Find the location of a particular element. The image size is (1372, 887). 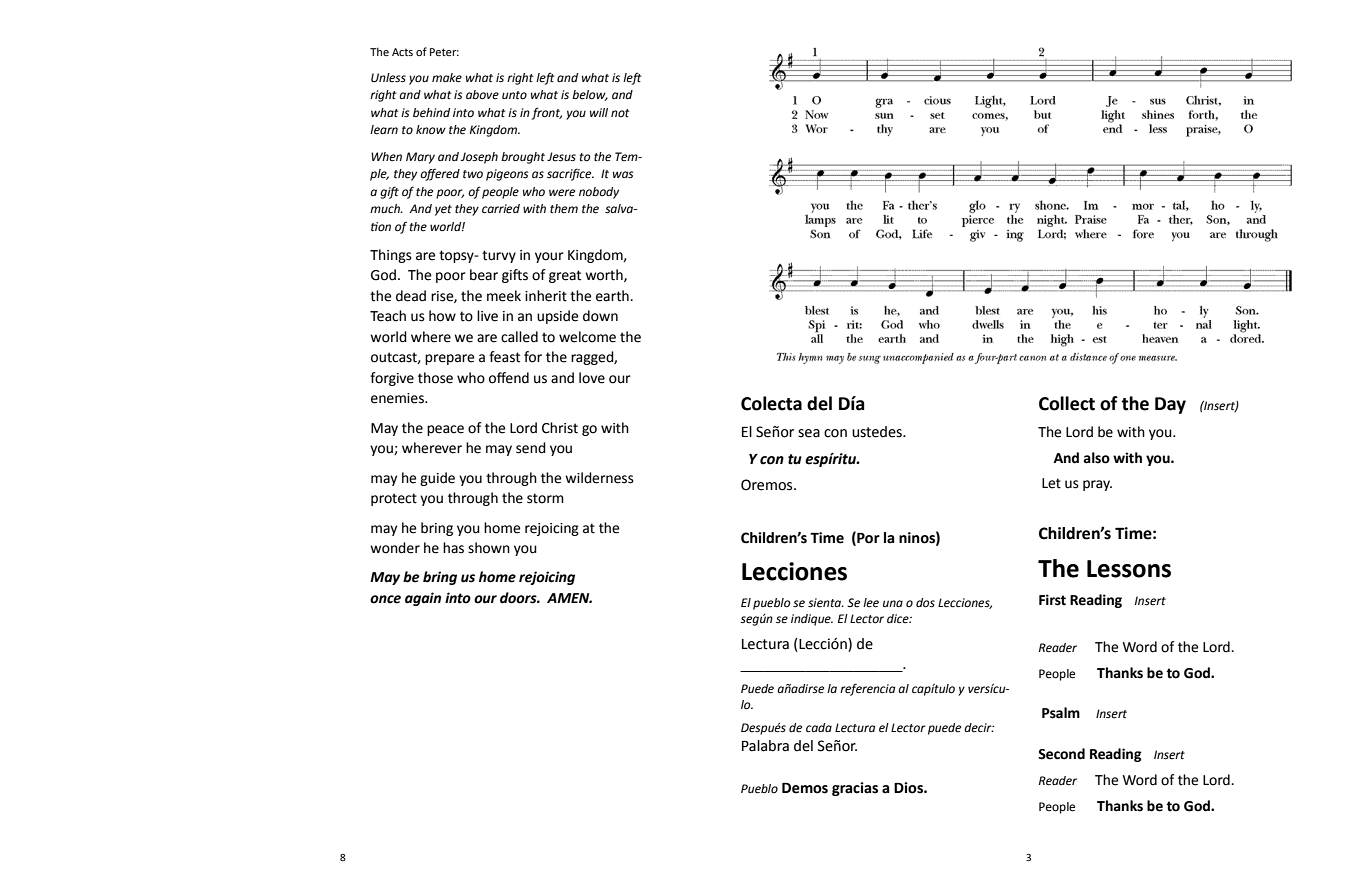

sea is located at coordinates (809, 433).
